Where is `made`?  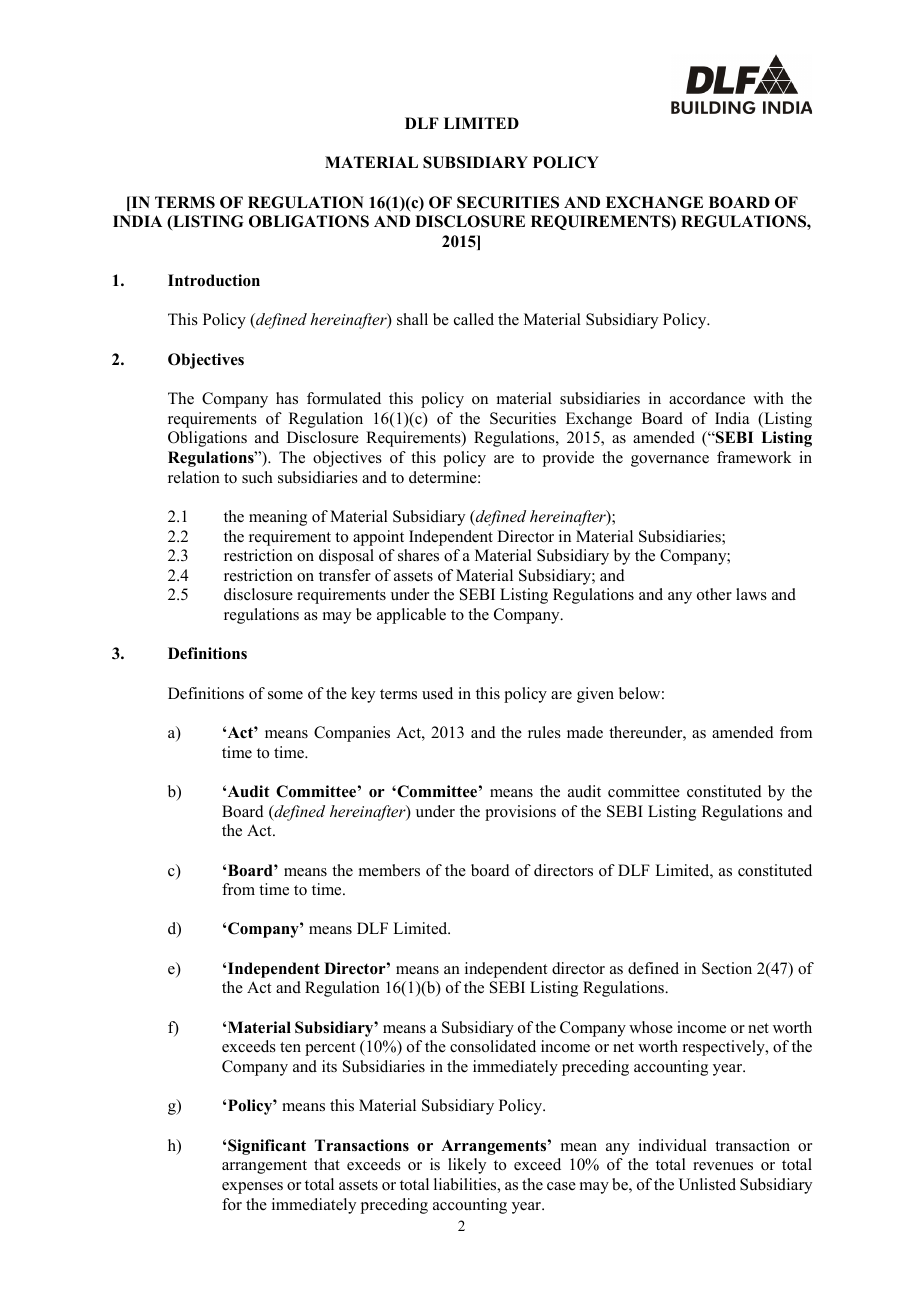 made is located at coordinates (585, 732).
